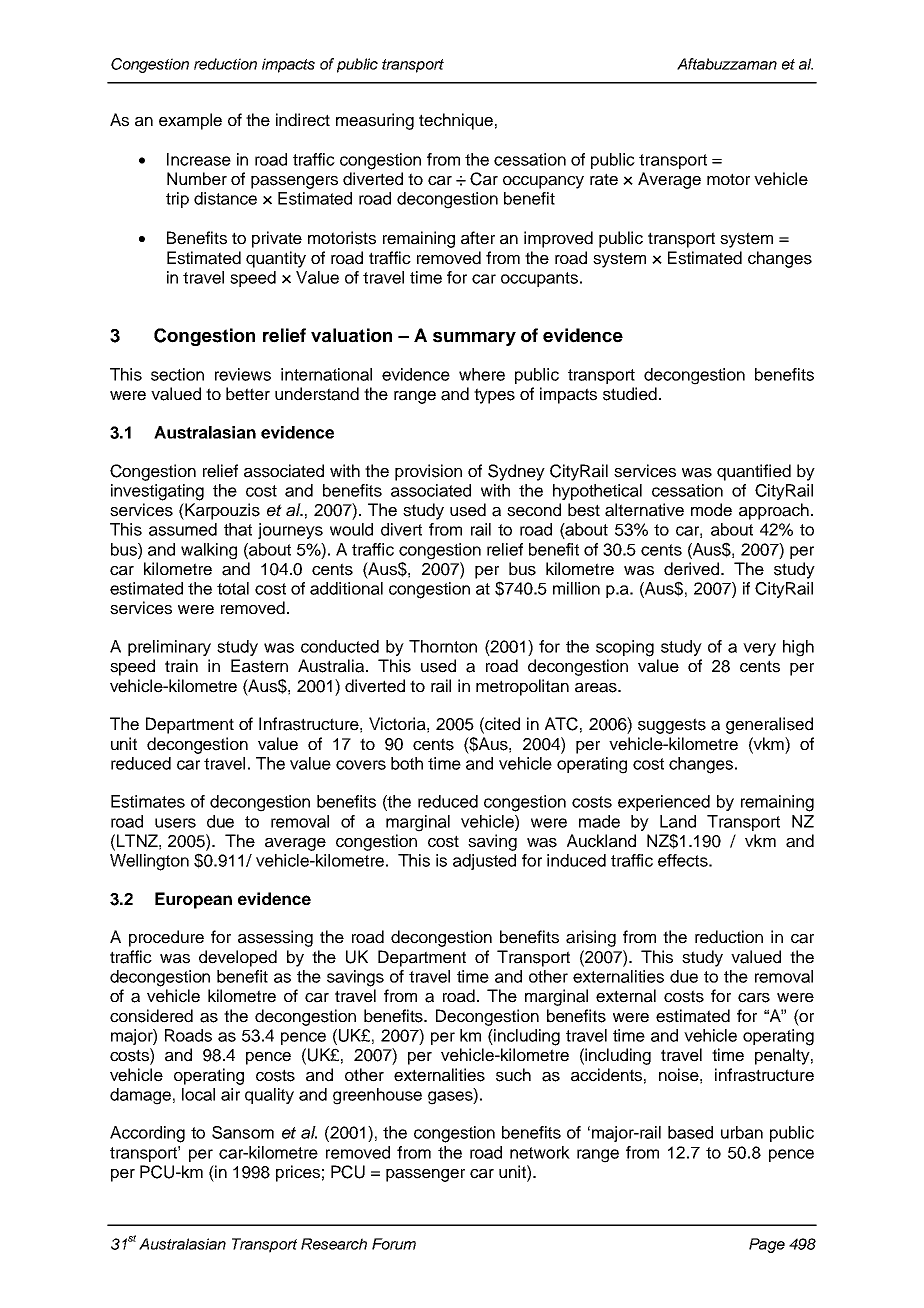 The image size is (924, 1308). What do you see at coordinates (199, 159) in the screenshot?
I see `Increase` at bounding box center [199, 159].
